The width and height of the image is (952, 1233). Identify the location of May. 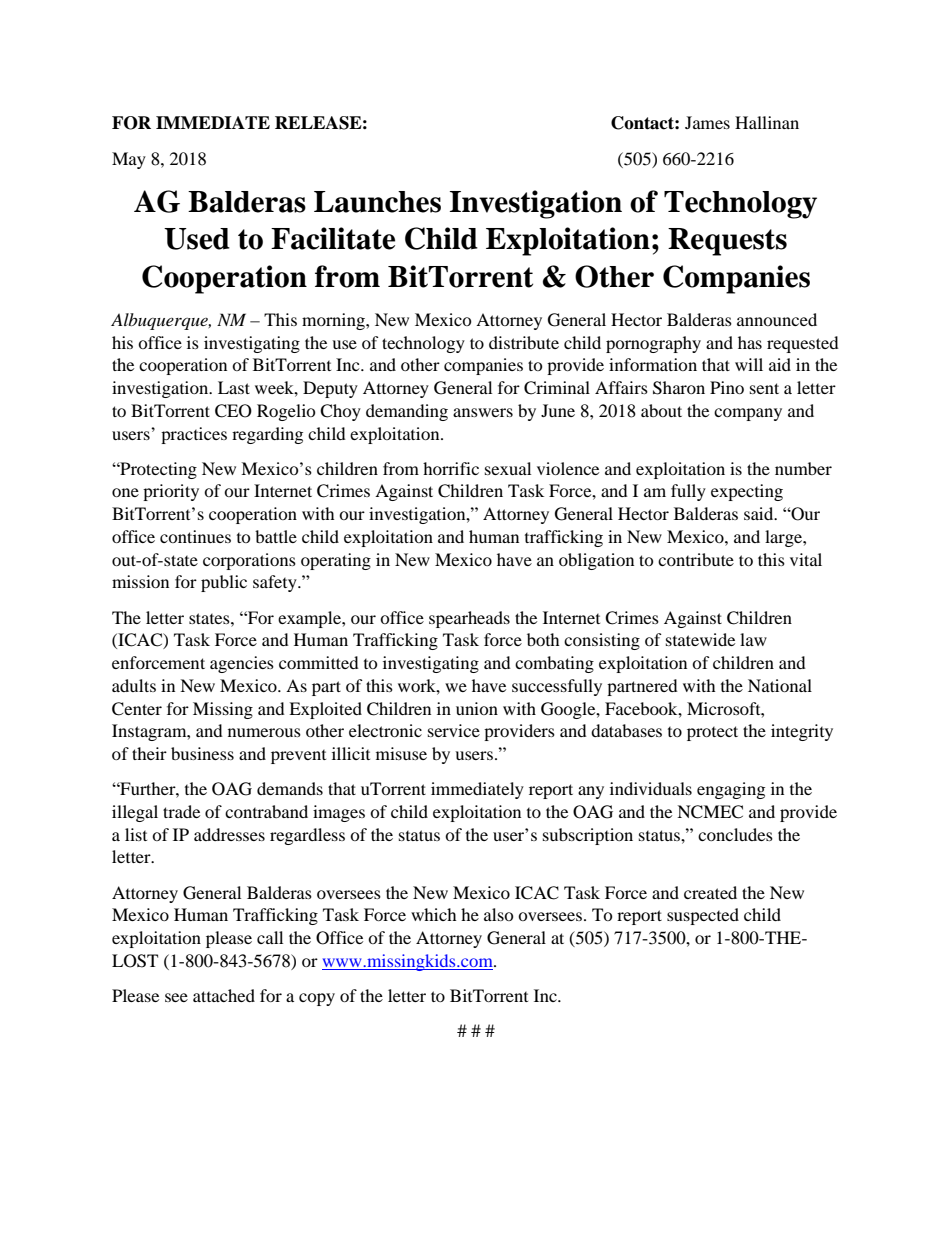
(129, 160).
